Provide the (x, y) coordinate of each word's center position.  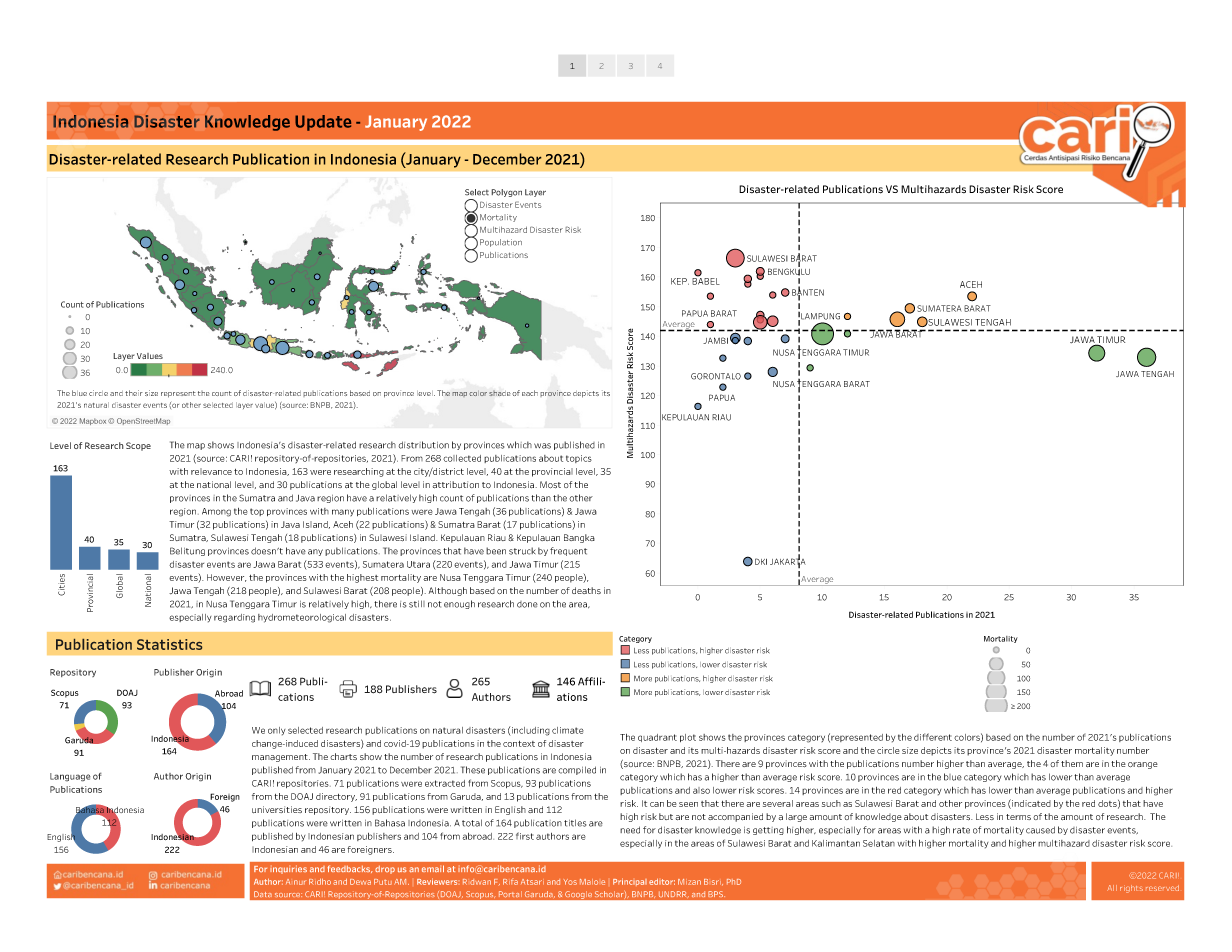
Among (216, 512)
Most (550, 484)
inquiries (288, 869)
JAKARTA (788, 561)
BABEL (706, 280)
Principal (630, 882)
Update (323, 123)
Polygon (506, 193)
